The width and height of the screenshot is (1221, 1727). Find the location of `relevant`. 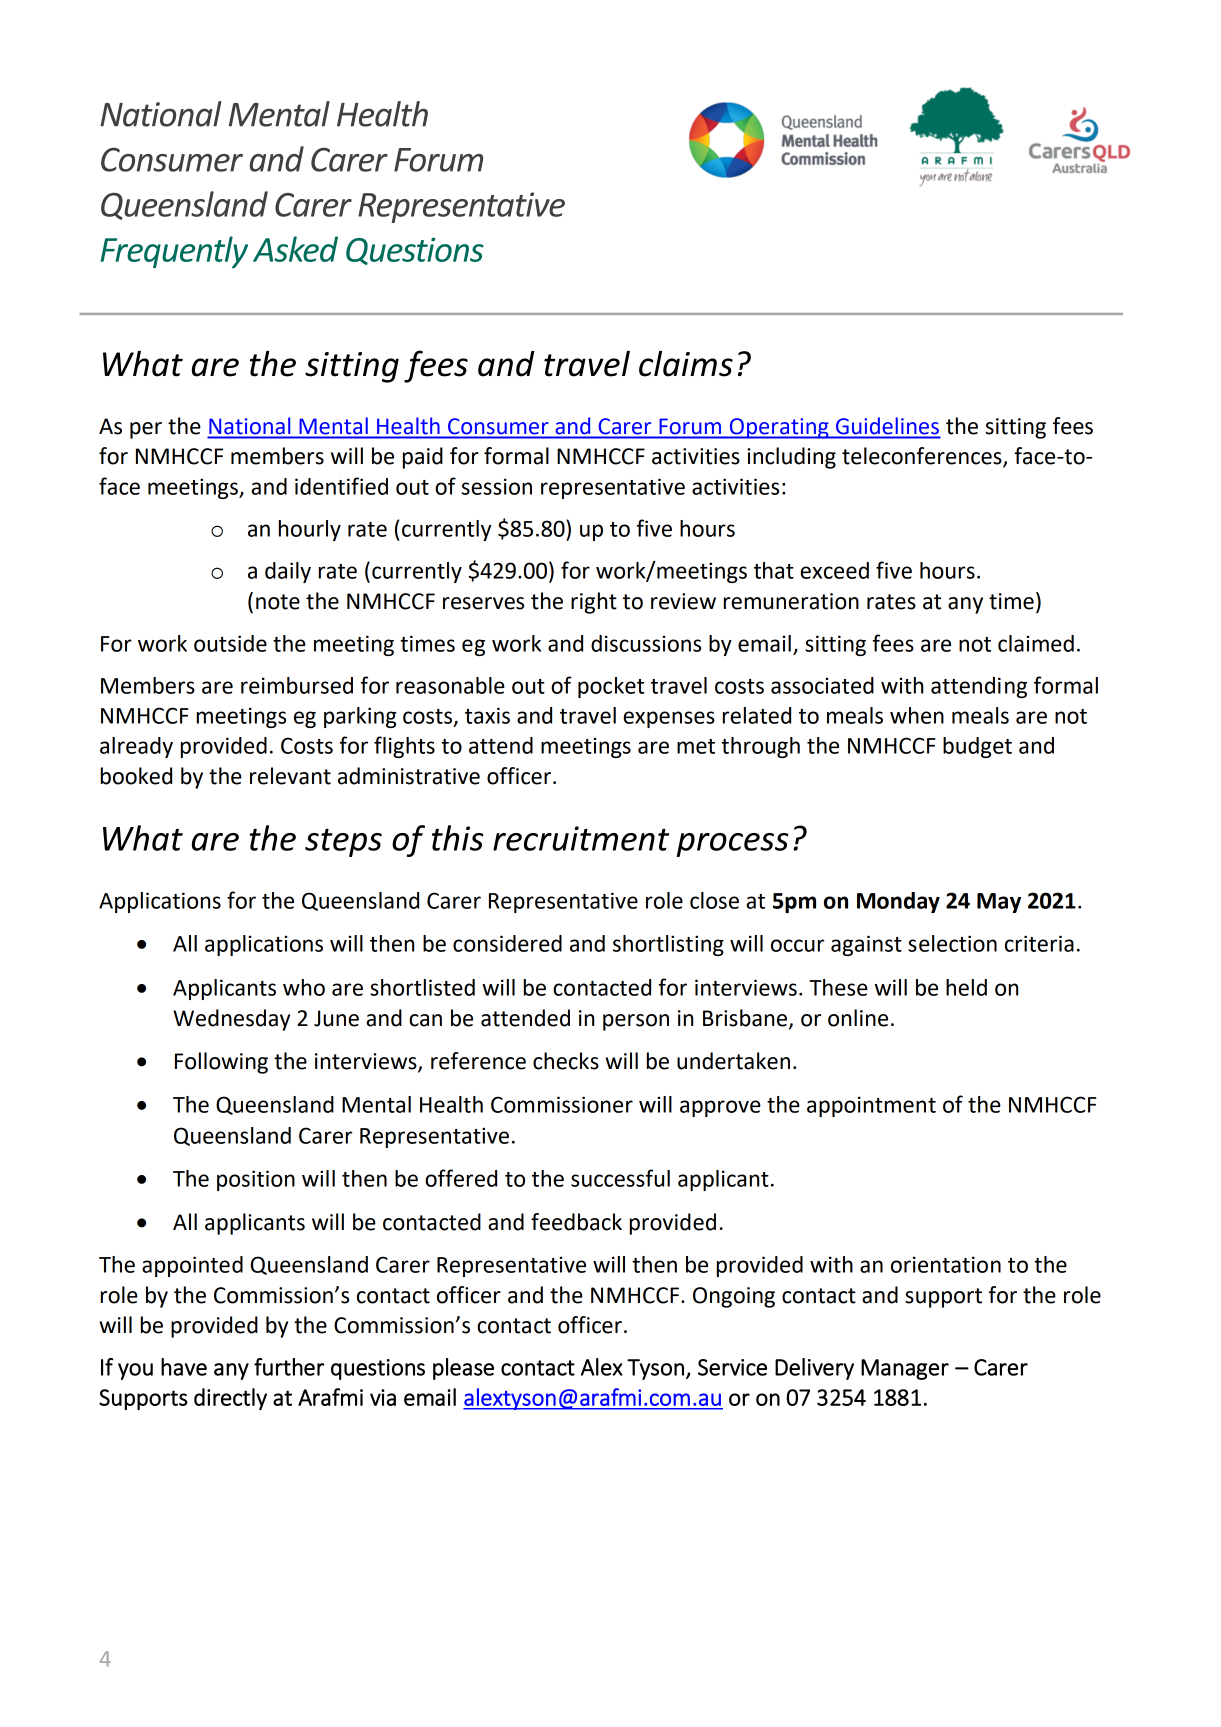

relevant is located at coordinates (290, 776).
